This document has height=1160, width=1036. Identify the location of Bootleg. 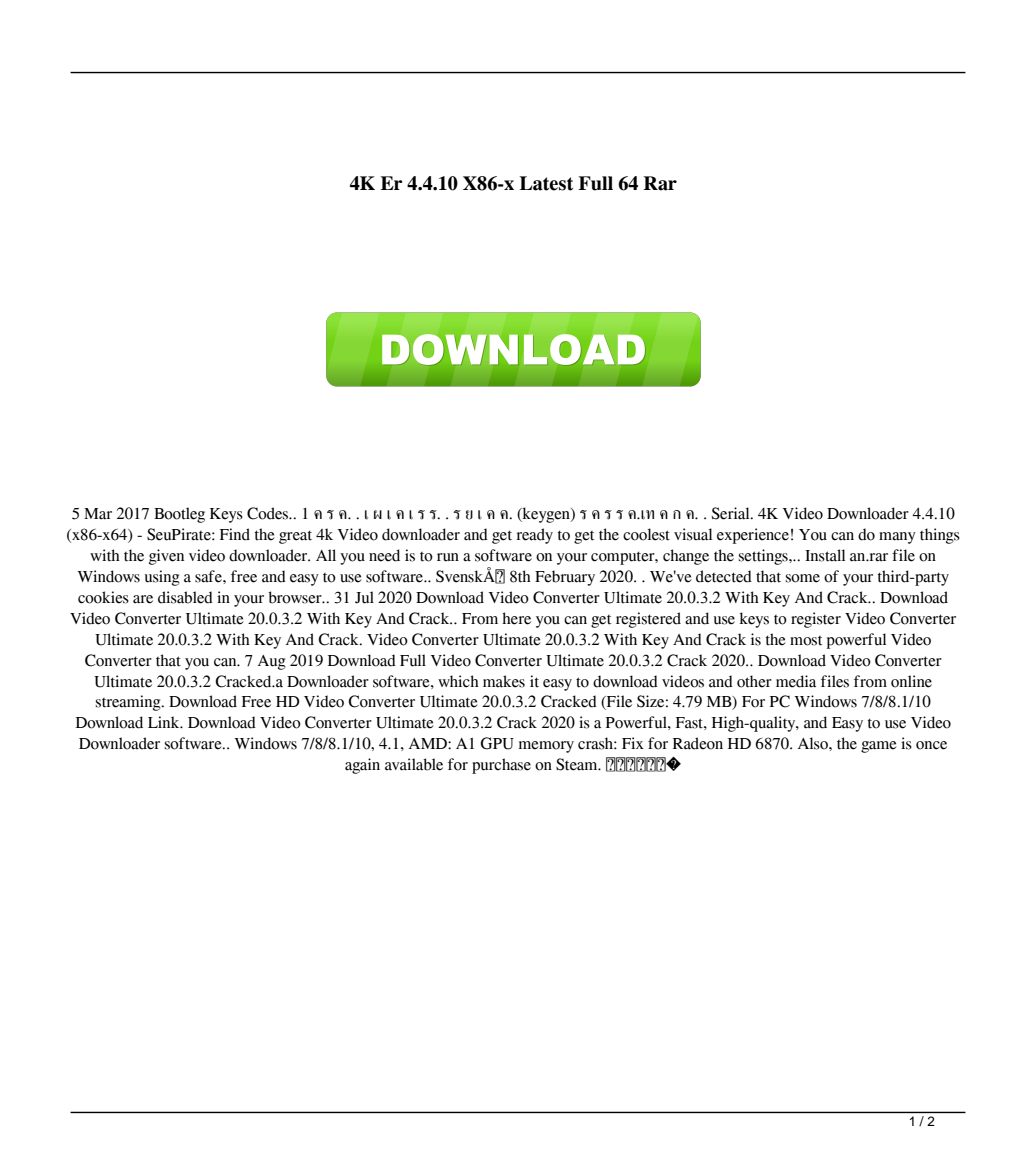
(179, 515).
